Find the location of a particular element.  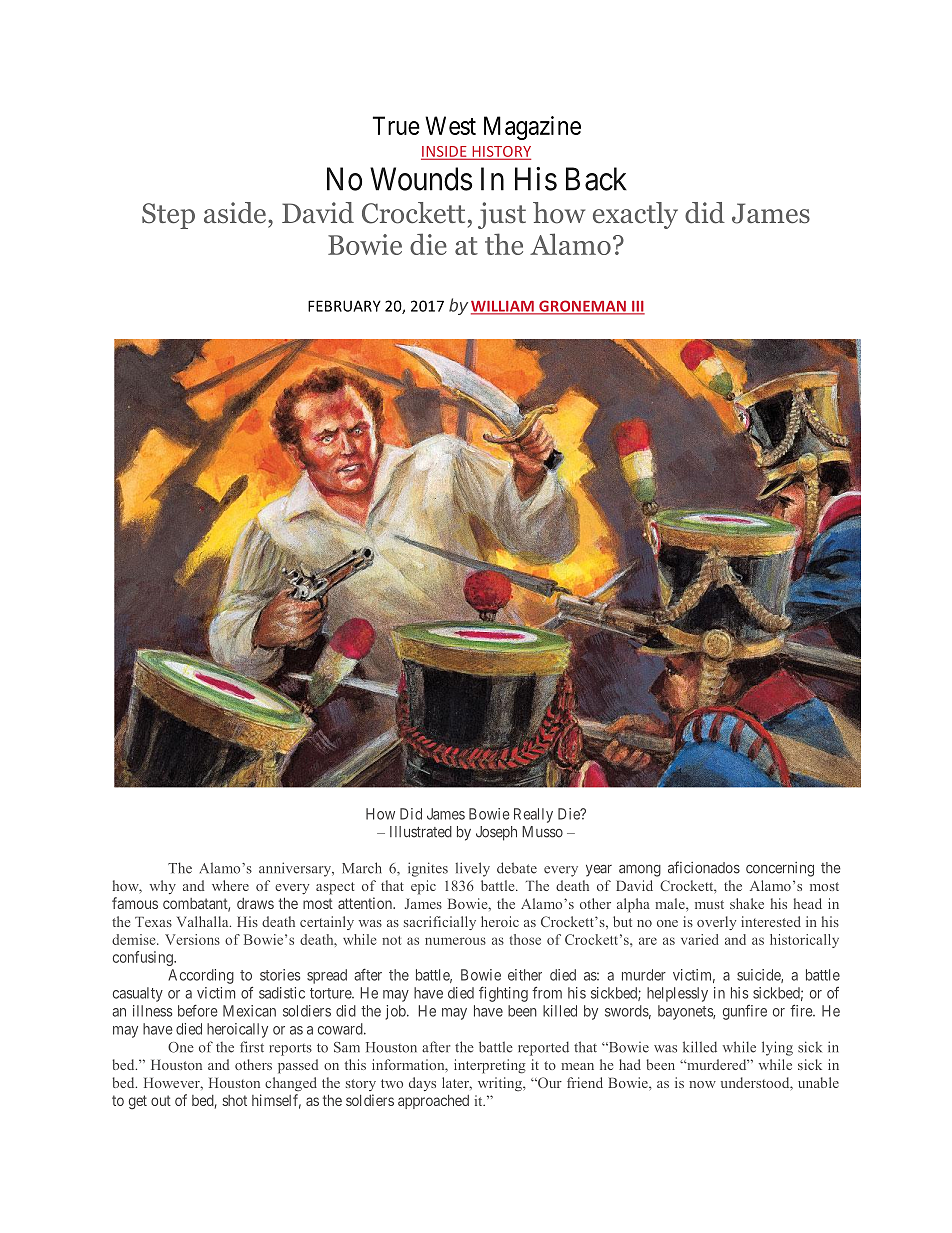

Joseph is located at coordinates (496, 833).
